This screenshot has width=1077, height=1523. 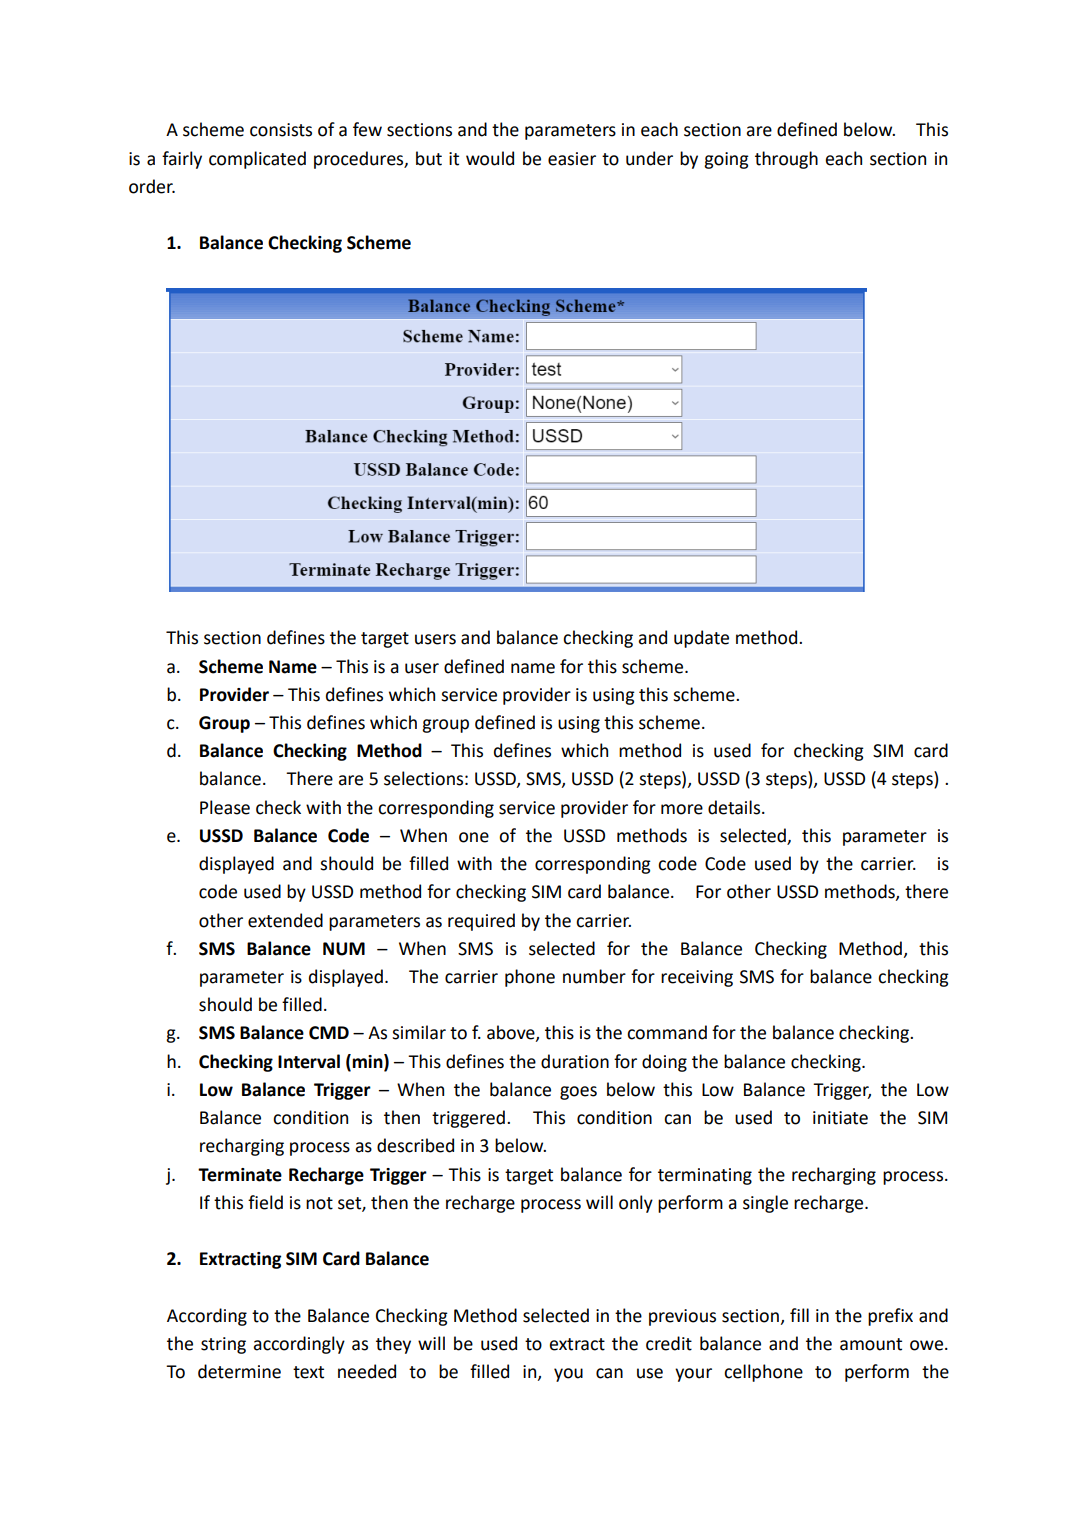 What do you see at coordinates (572, 159) in the screenshot?
I see `easier` at bounding box center [572, 159].
